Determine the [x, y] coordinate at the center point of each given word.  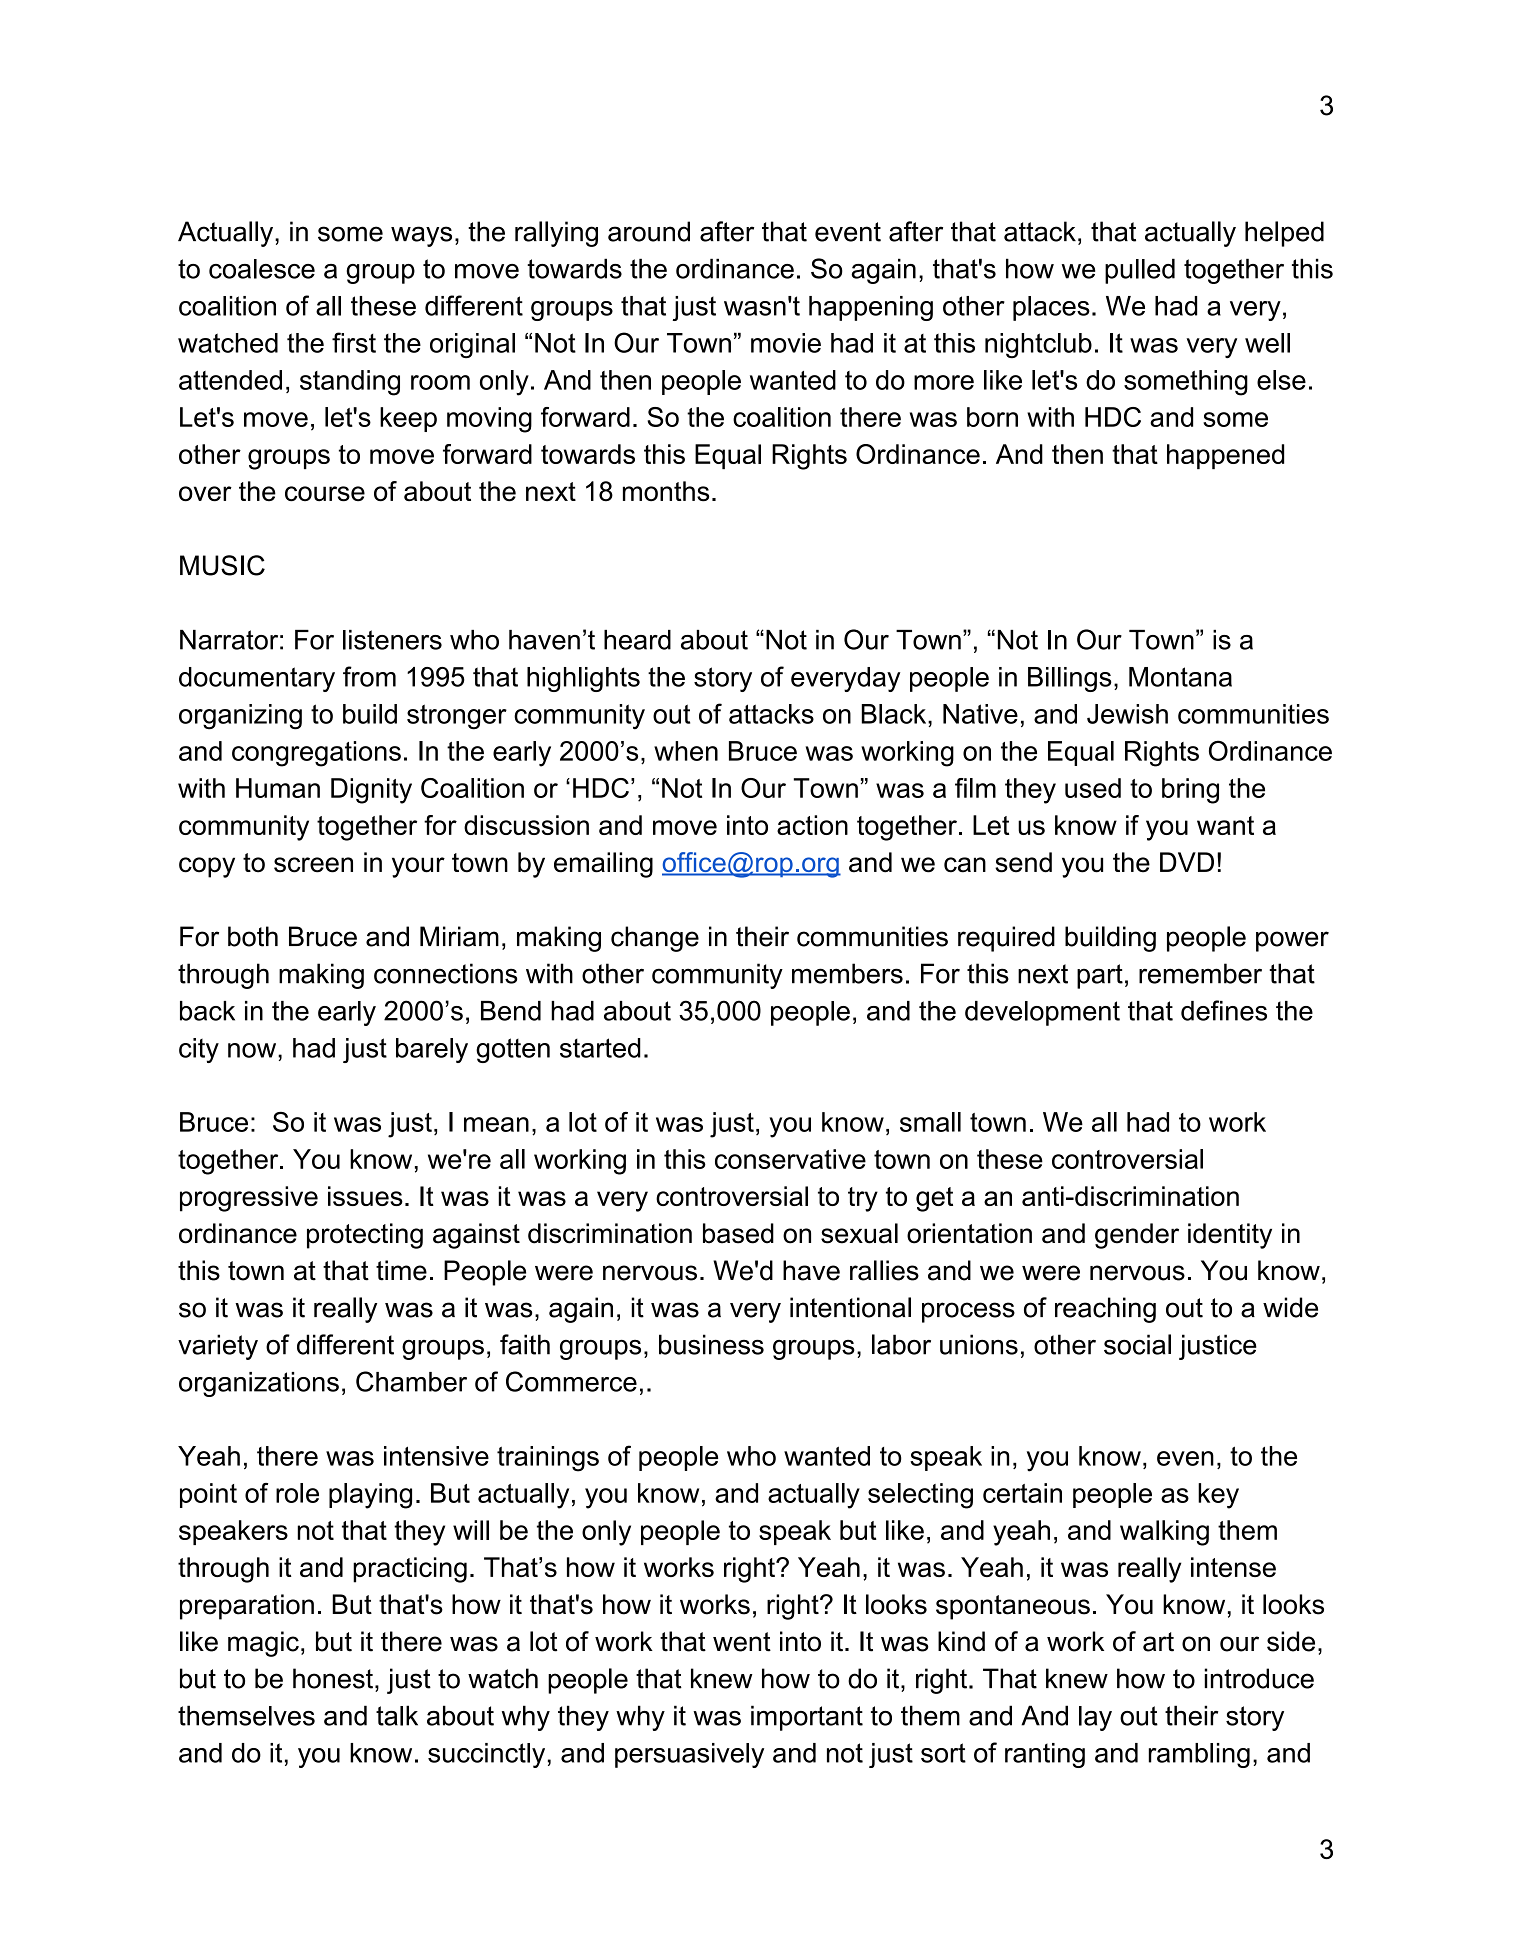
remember [1200, 973]
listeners [392, 640]
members [847, 973]
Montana [1180, 677]
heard [637, 640]
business [711, 1344]
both [253, 936]
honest [333, 1678]
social [1137, 1344]
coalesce [262, 269]
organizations [259, 1384]
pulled [1140, 271]
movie [786, 343]
